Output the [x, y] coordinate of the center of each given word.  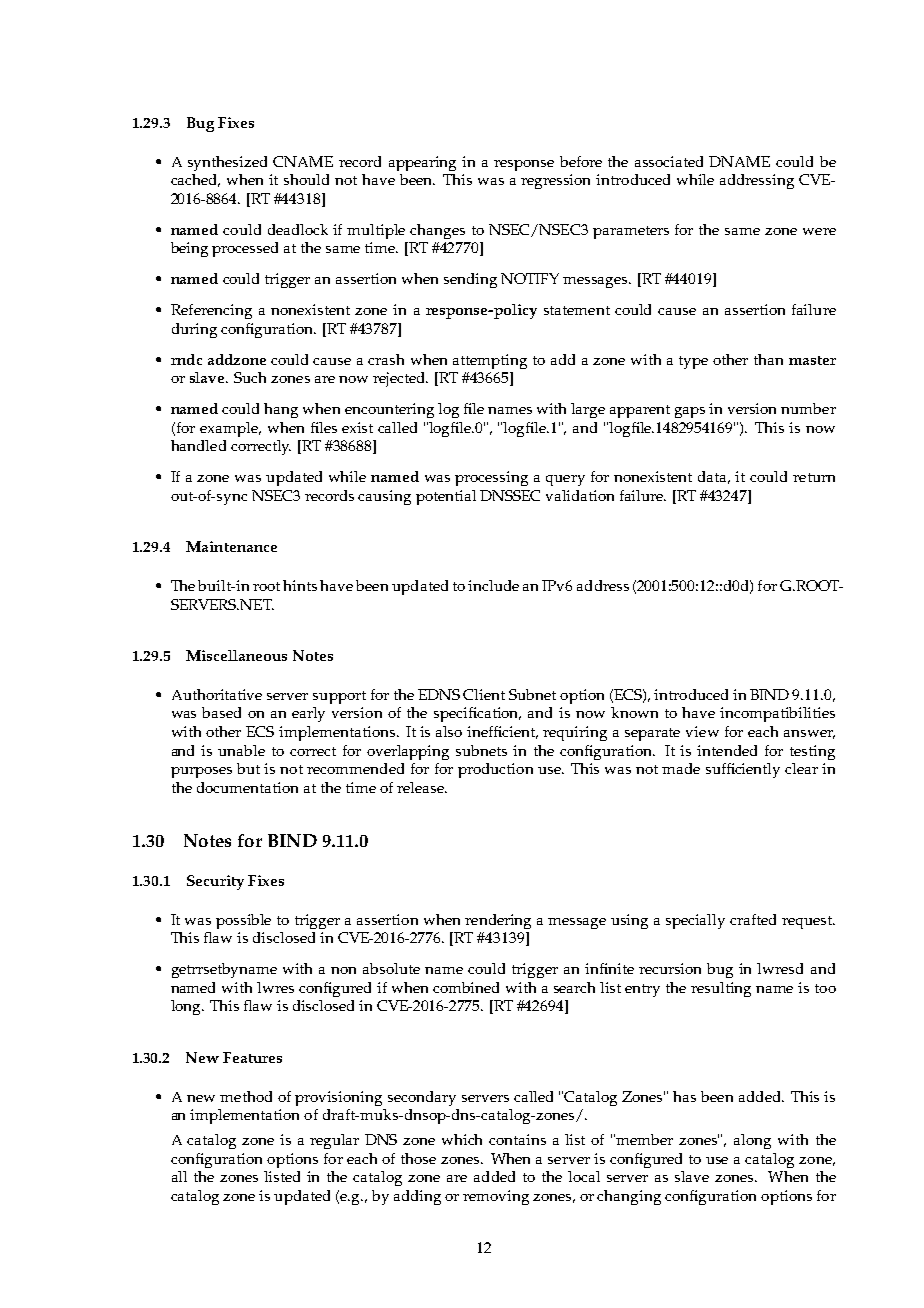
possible [243, 921]
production [495, 770]
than [768, 359]
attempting [490, 361]
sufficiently [743, 770]
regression [555, 181]
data [714, 477]
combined [466, 987]
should [306, 179]
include [493, 585]
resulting [721, 989]
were [819, 231]
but [248, 768]
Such [250, 377]
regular [334, 1141]
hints [300, 585]
